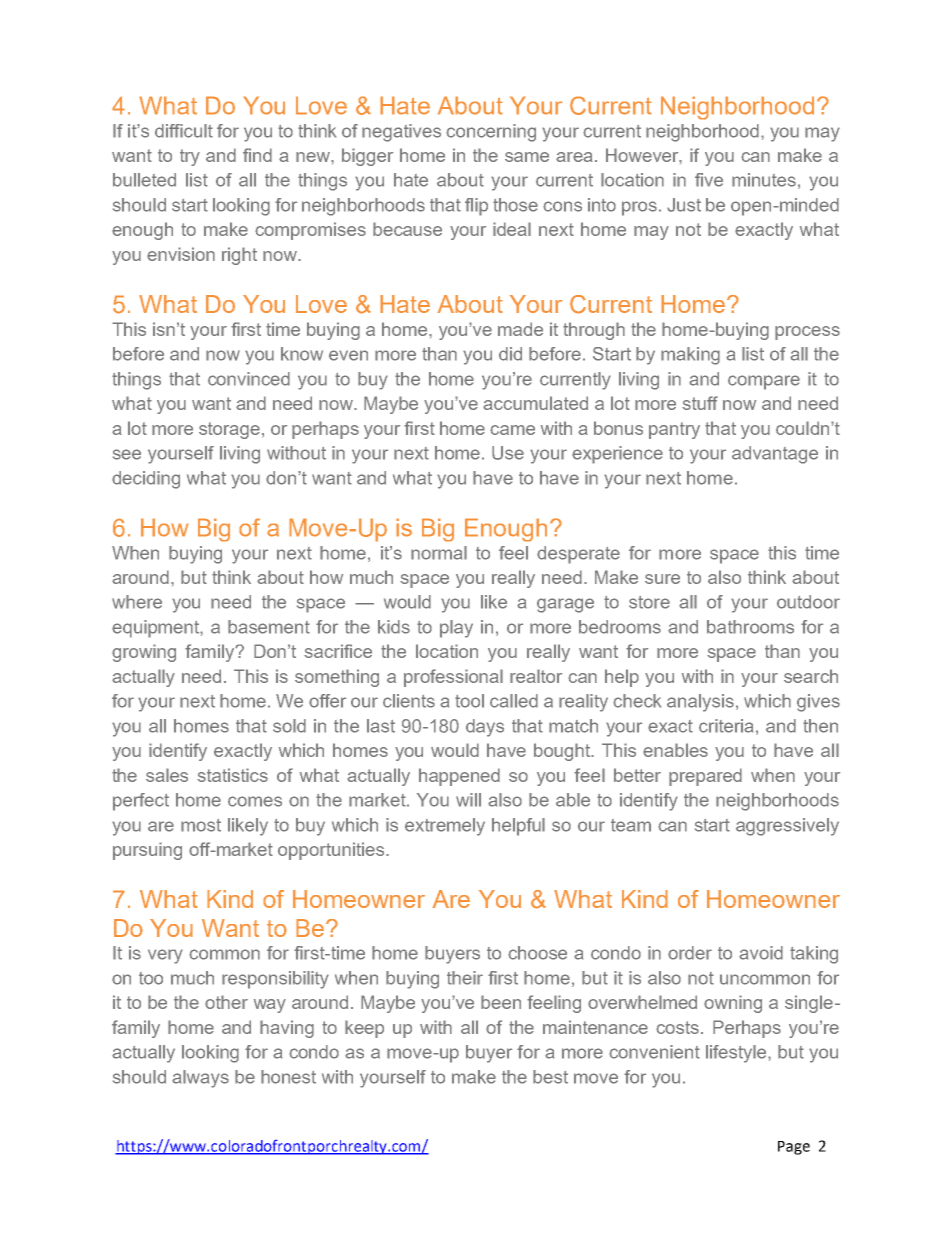 This image has width=952, height=1233. What do you see at coordinates (257, 155) in the image?
I see `find` at bounding box center [257, 155].
